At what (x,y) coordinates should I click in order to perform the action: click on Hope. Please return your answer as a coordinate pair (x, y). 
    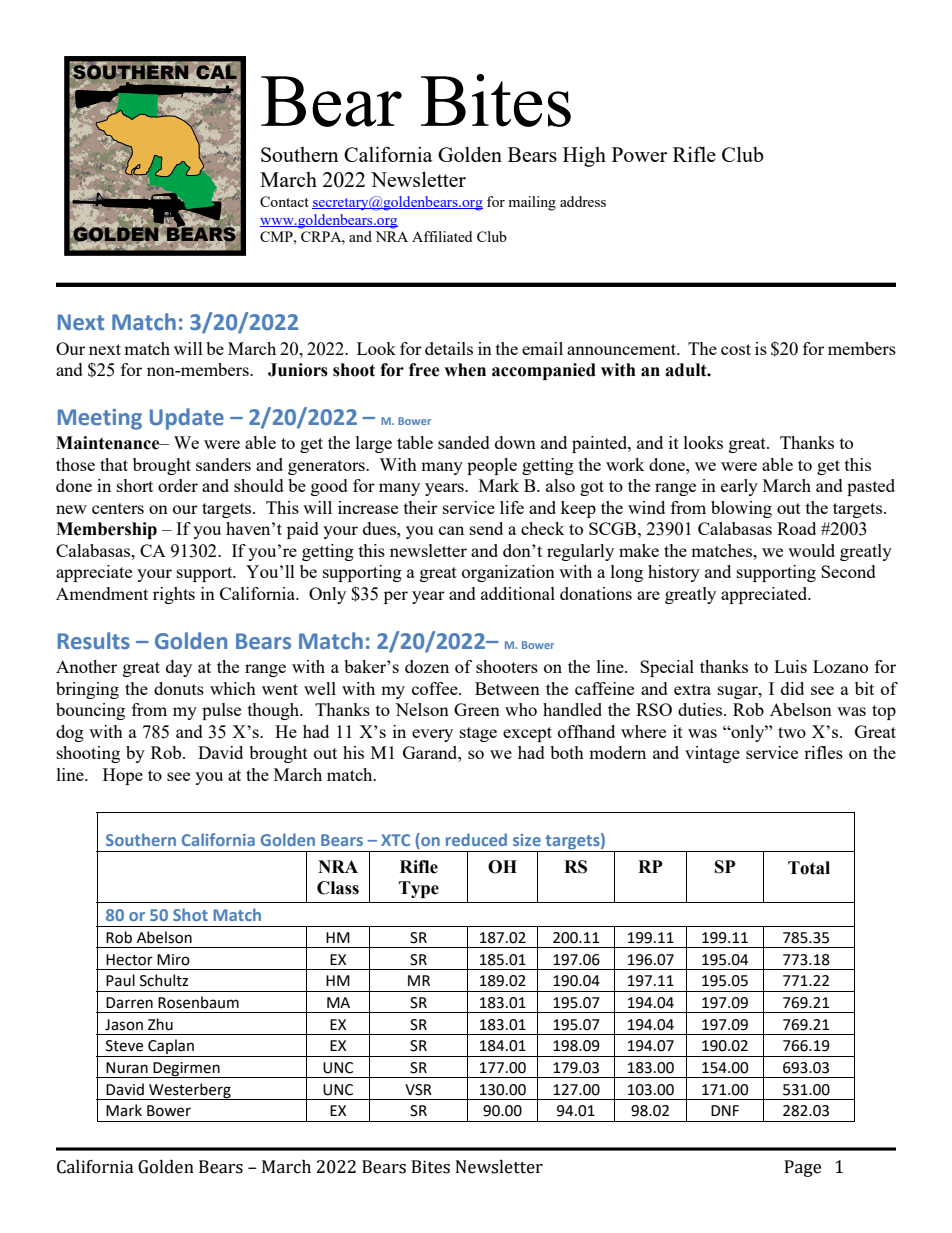
    Looking at the image, I should click on (123, 776).
